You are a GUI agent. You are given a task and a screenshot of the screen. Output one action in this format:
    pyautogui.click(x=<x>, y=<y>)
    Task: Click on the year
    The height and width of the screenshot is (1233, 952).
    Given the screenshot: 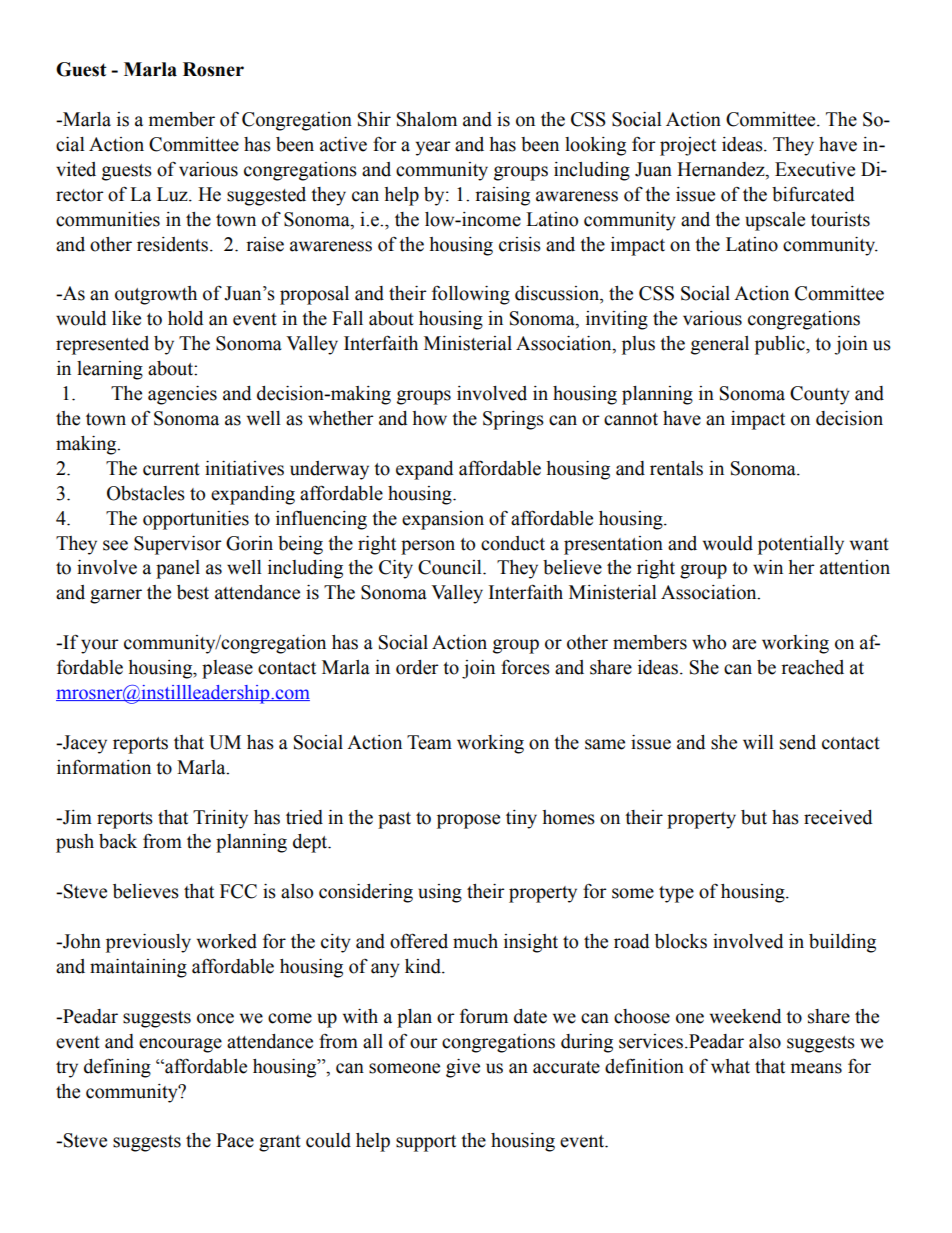 What is the action you would take?
    pyautogui.click(x=433, y=148)
